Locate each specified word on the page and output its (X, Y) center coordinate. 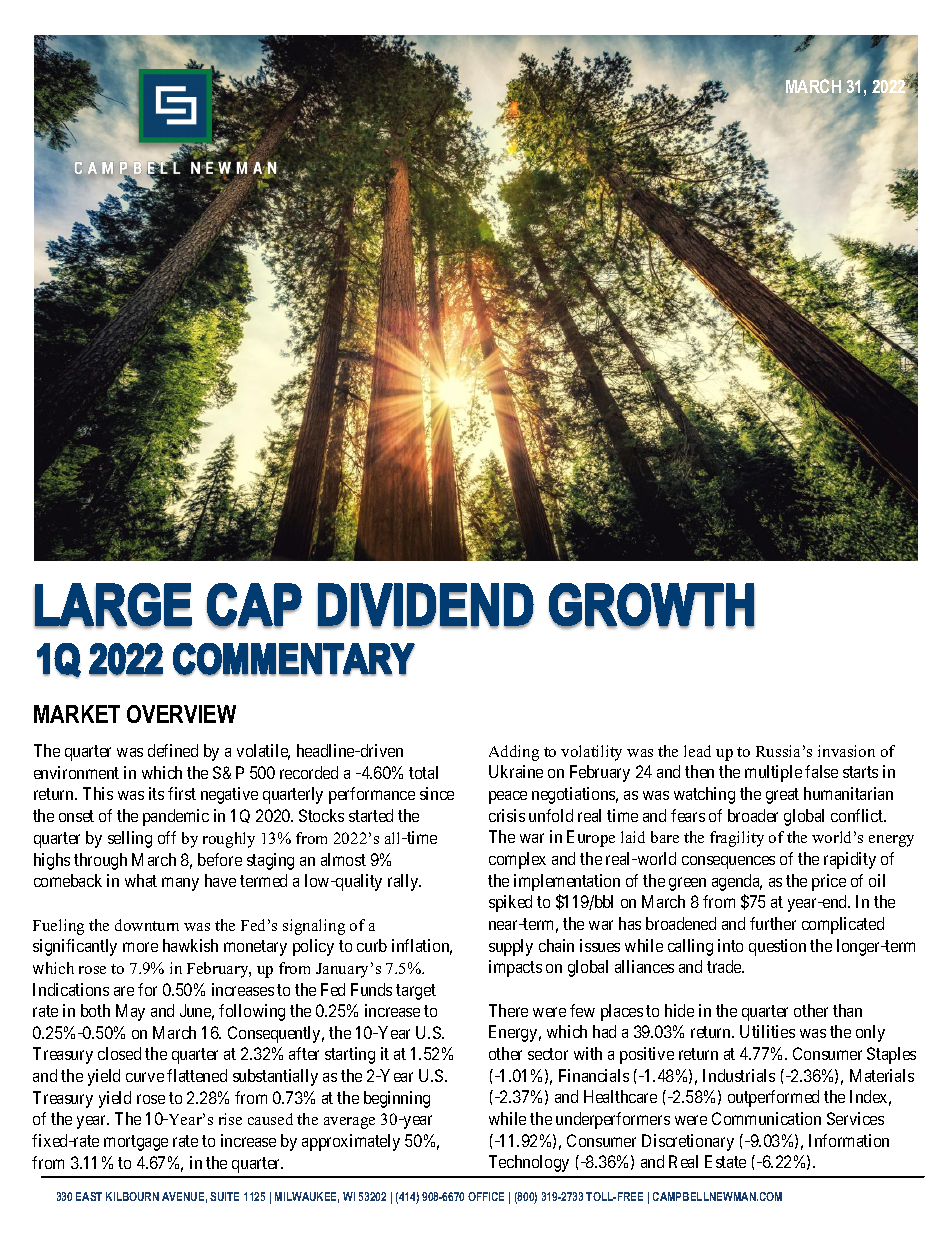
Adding (514, 753)
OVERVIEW (181, 714)
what (141, 880)
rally (404, 882)
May (130, 1012)
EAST (89, 1196)
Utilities (767, 1031)
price (829, 882)
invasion (846, 751)
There (508, 1010)
